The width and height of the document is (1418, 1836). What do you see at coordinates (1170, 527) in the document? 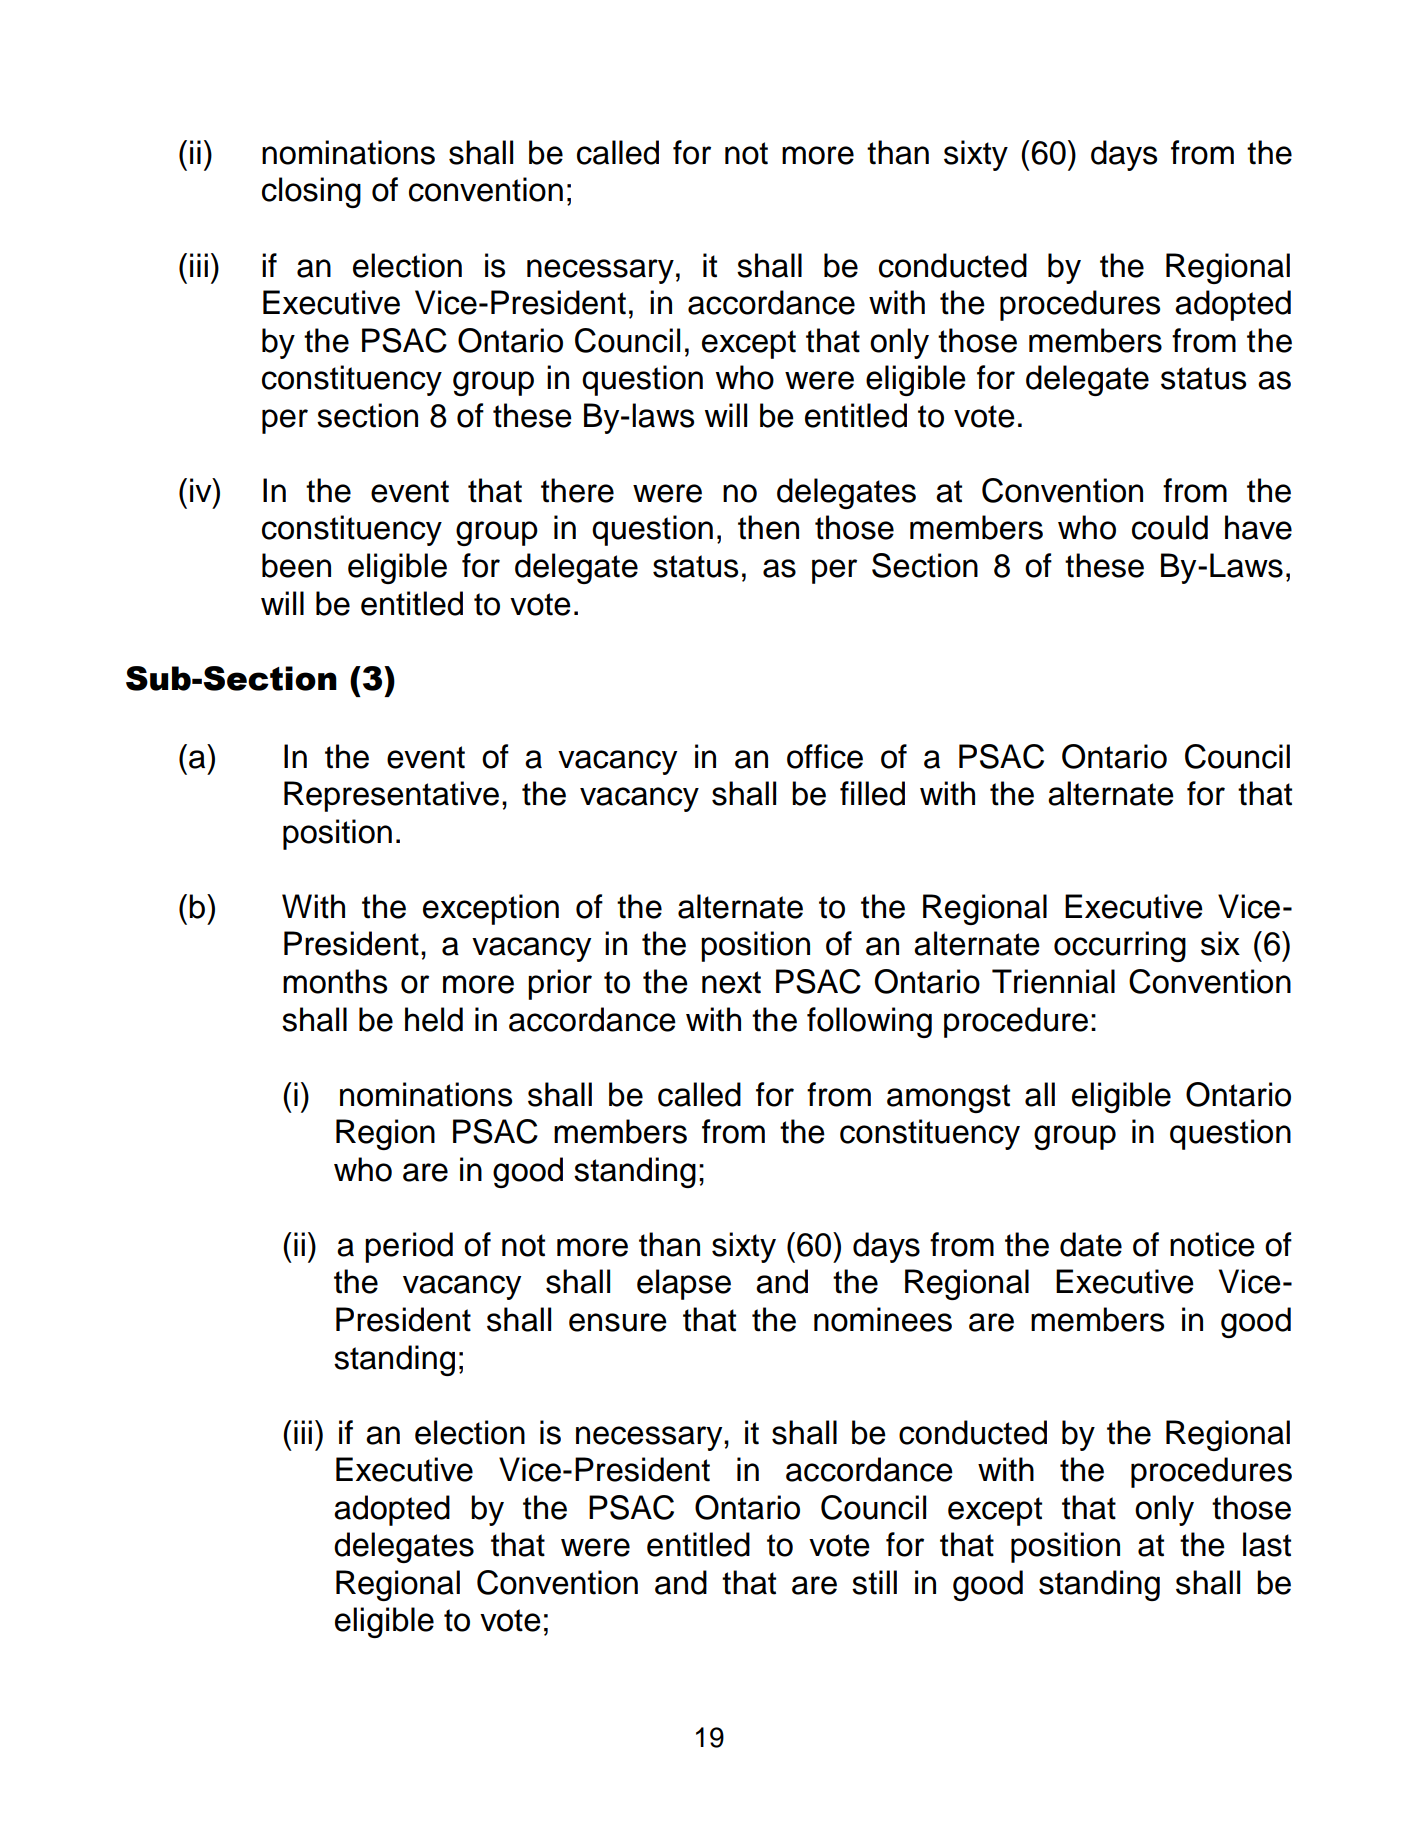
I see `could` at bounding box center [1170, 527].
